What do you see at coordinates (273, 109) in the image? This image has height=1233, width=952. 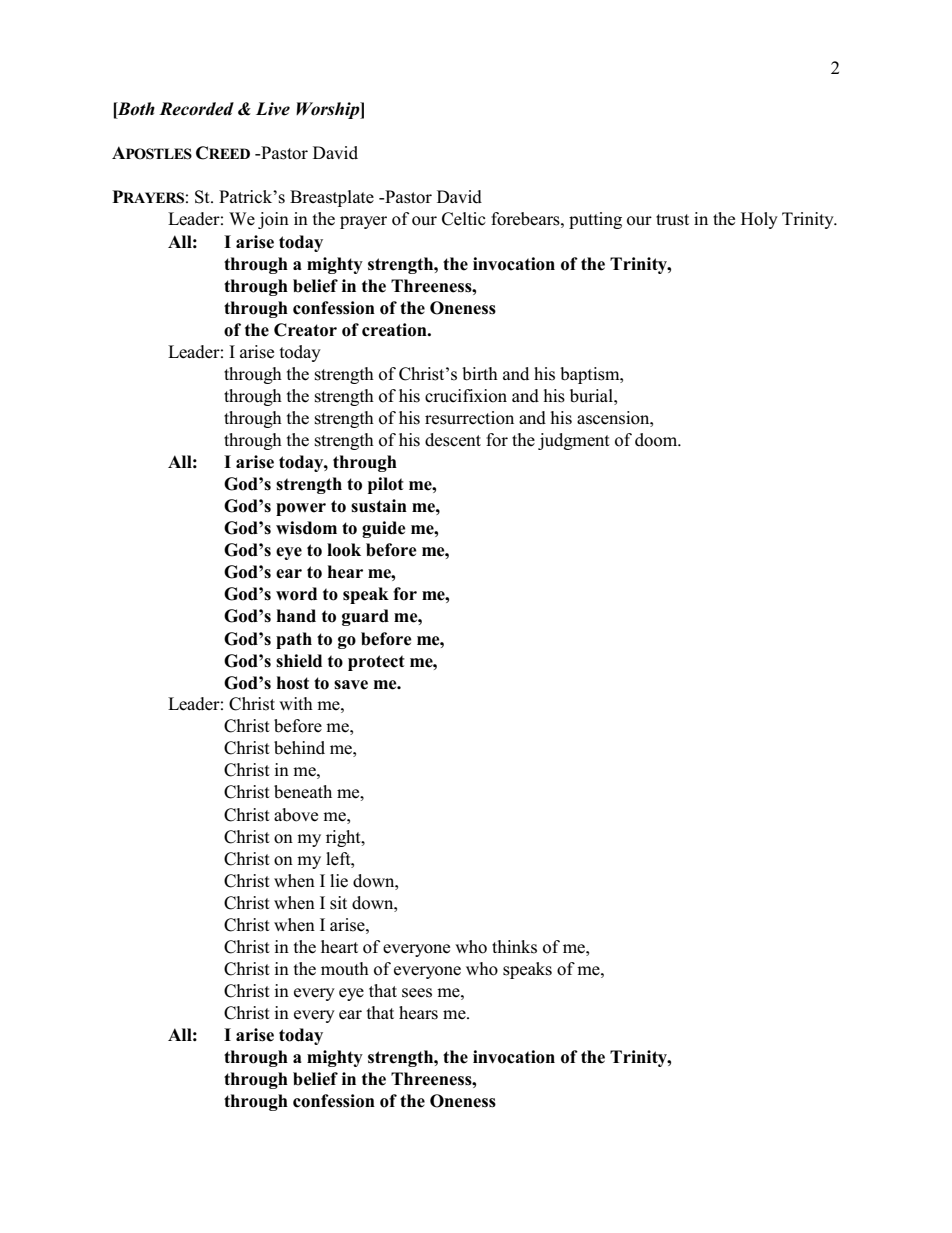 I see `Live` at bounding box center [273, 109].
